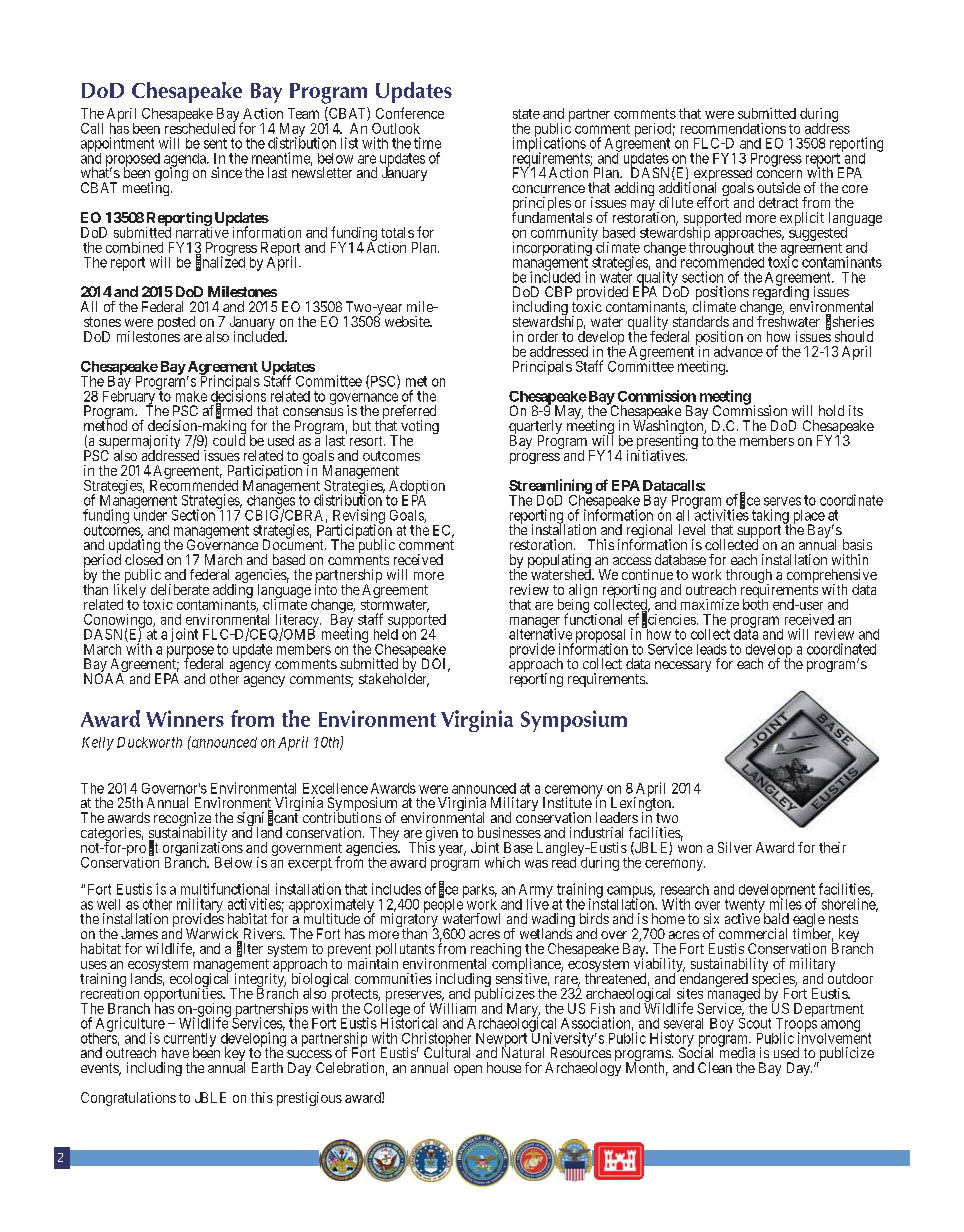 The width and height of the page is (964, 1232). What do you see at coordinates (180, 589) in the page?
I see `deliberate` at bounding box center [180, 589].
